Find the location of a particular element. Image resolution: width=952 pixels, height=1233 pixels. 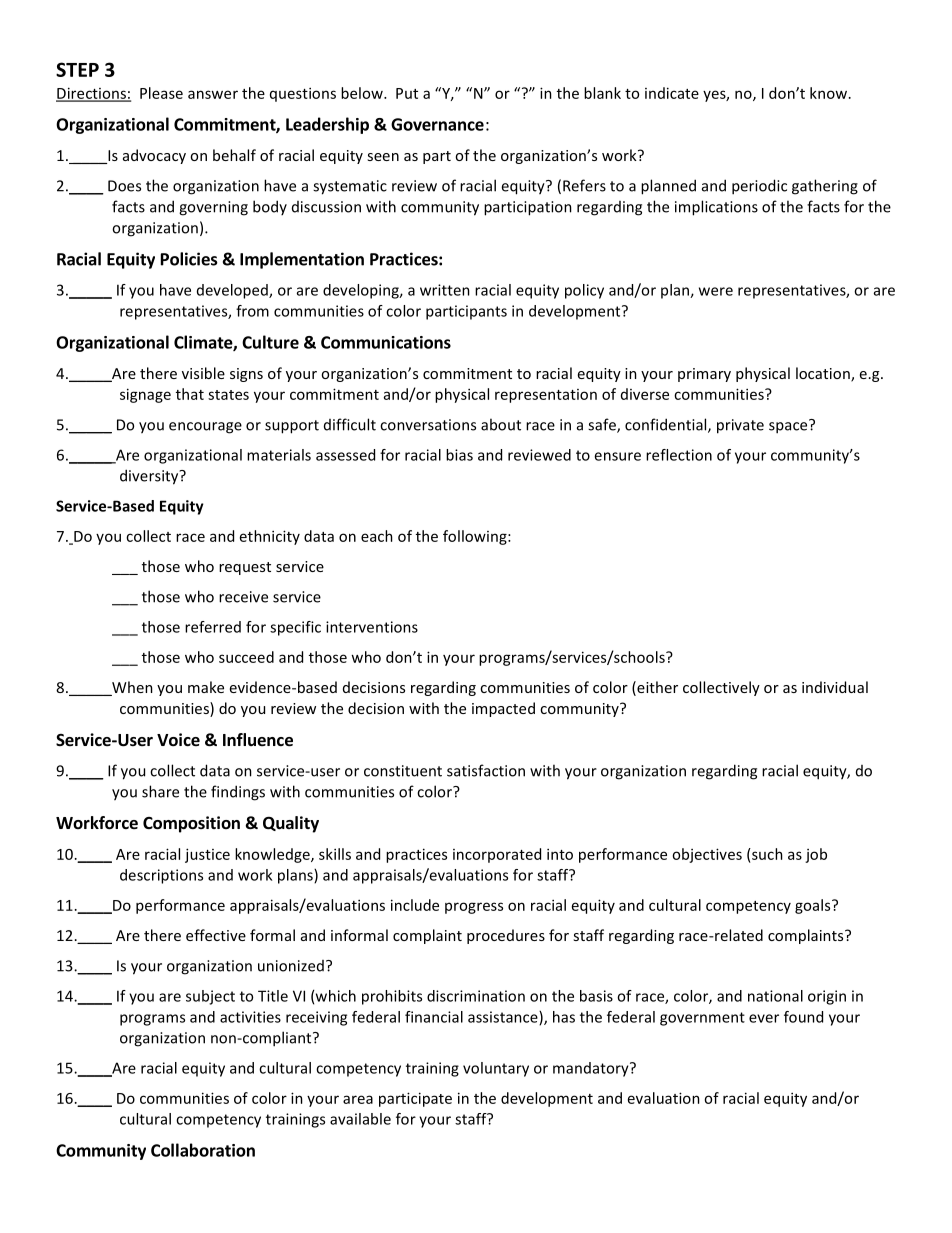

referred is located at coordinates (213, 627).
